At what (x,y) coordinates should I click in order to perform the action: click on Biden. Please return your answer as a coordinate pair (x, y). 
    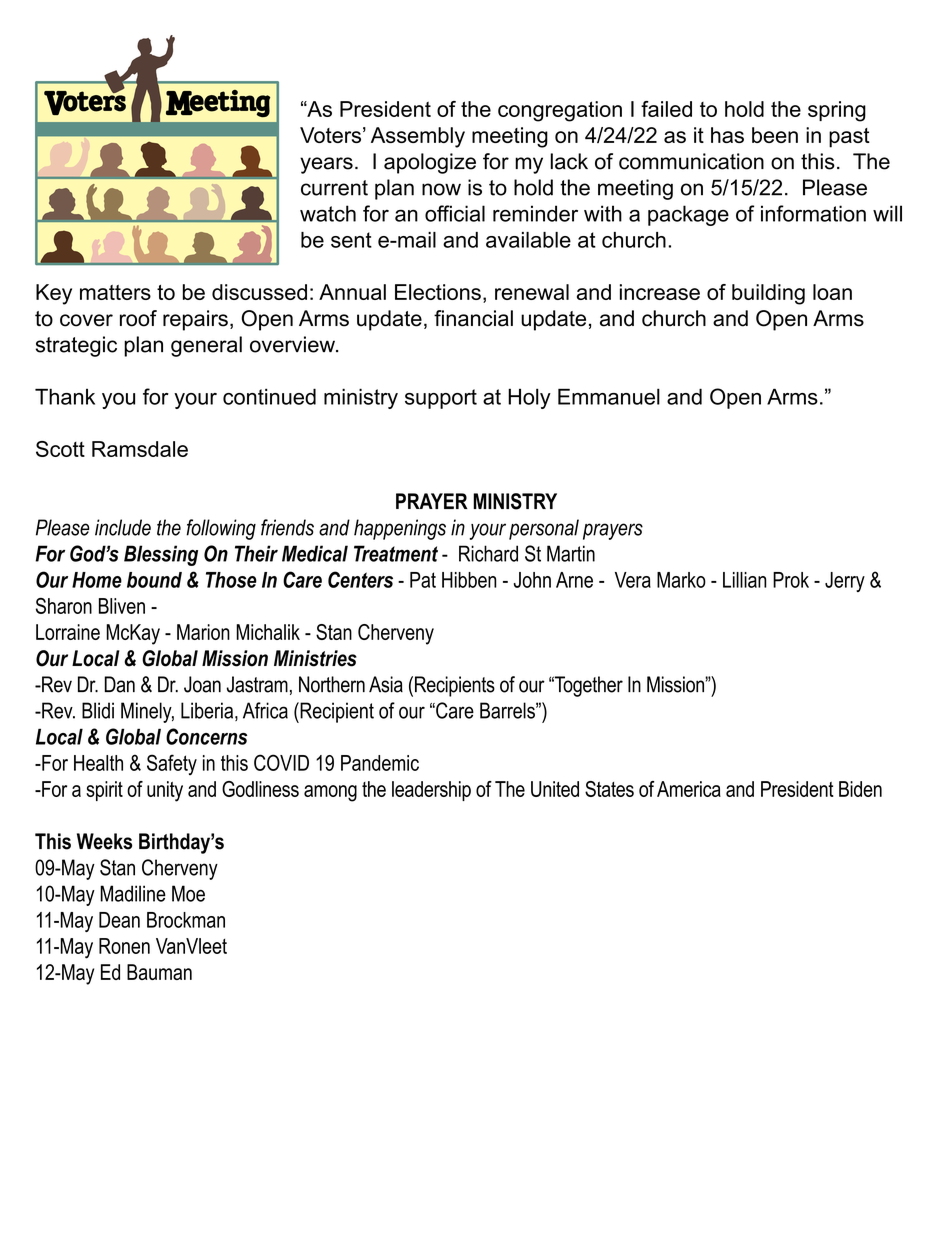
    Looking at the image, I should click on (860, 789).
